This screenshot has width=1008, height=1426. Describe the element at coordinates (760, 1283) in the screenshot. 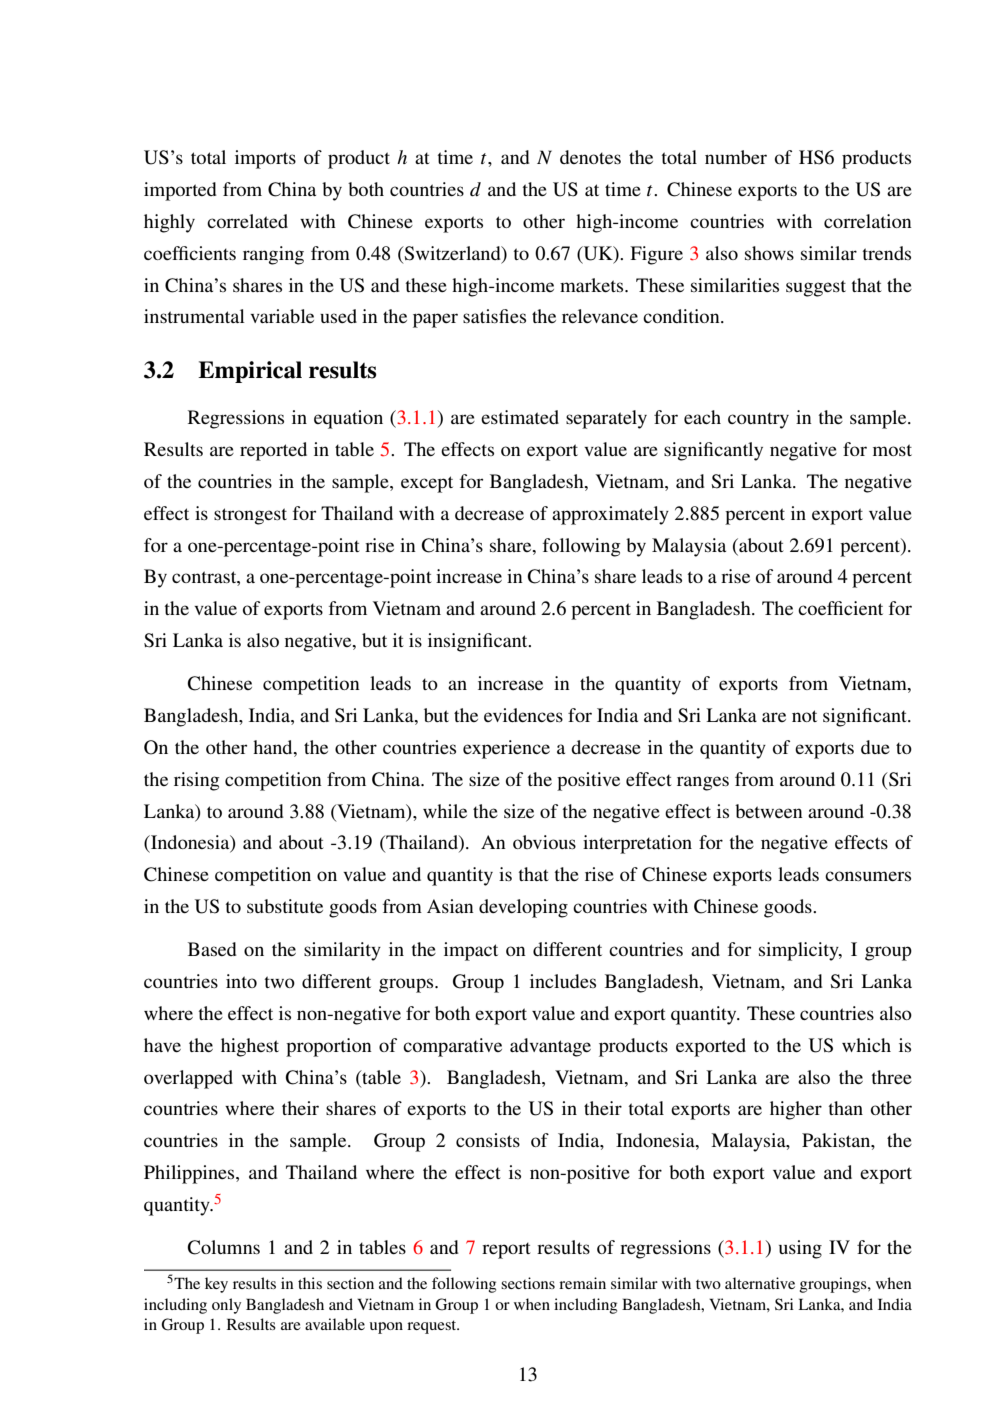

I see `alternative` at that location.
